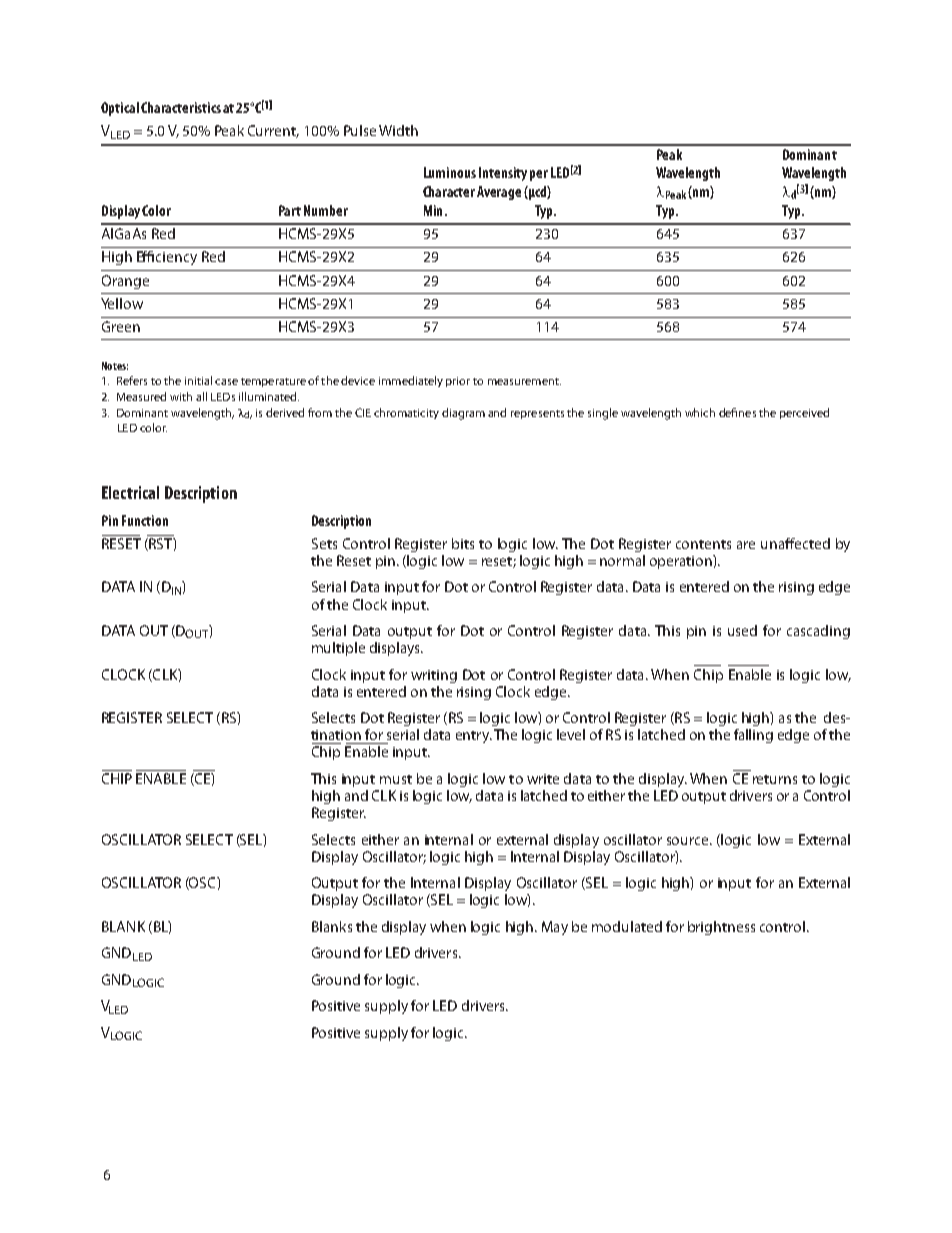 This screenshot has width=952, height=1233. What do you see at coordinates (555, 928) in the screenshot?
I see `May` at bounding box center [555, 928].
